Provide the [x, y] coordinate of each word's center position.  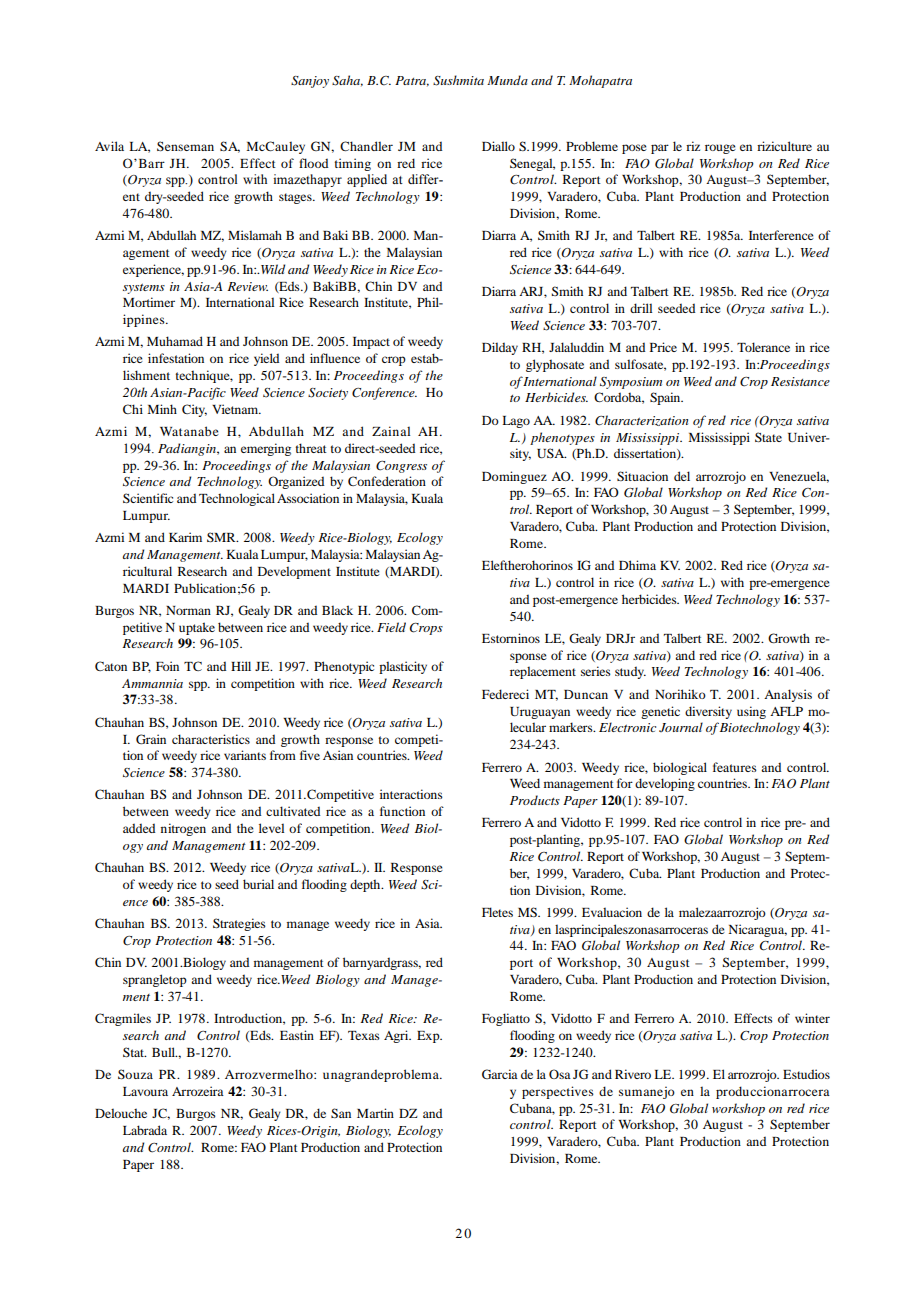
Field [391, 627]
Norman [188, 610]
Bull [164, 1052]
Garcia [500, 1074]
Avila [109, 146]
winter [812, 1018]
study [630, 672]
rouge [720, 149]
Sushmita [458, 80]
